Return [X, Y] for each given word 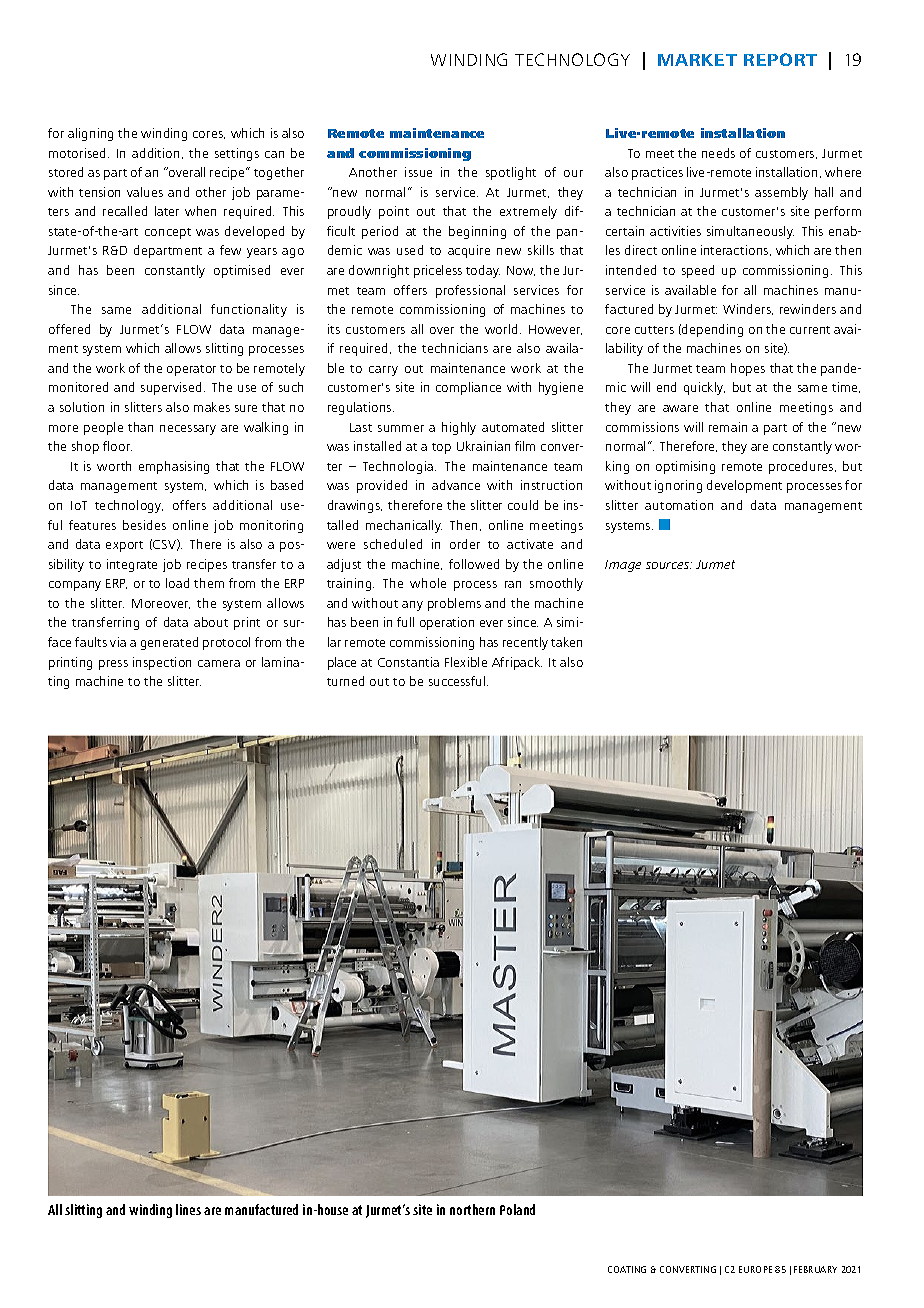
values [145, 192]
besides [144, 525]
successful [458, 681]
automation [679, 505]
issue [418, 172]
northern [472, 1209]
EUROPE [755, 1269]
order [465, 544]
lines [188, 1209]
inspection [162, 663]
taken [566, 642]
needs [718, 153]
